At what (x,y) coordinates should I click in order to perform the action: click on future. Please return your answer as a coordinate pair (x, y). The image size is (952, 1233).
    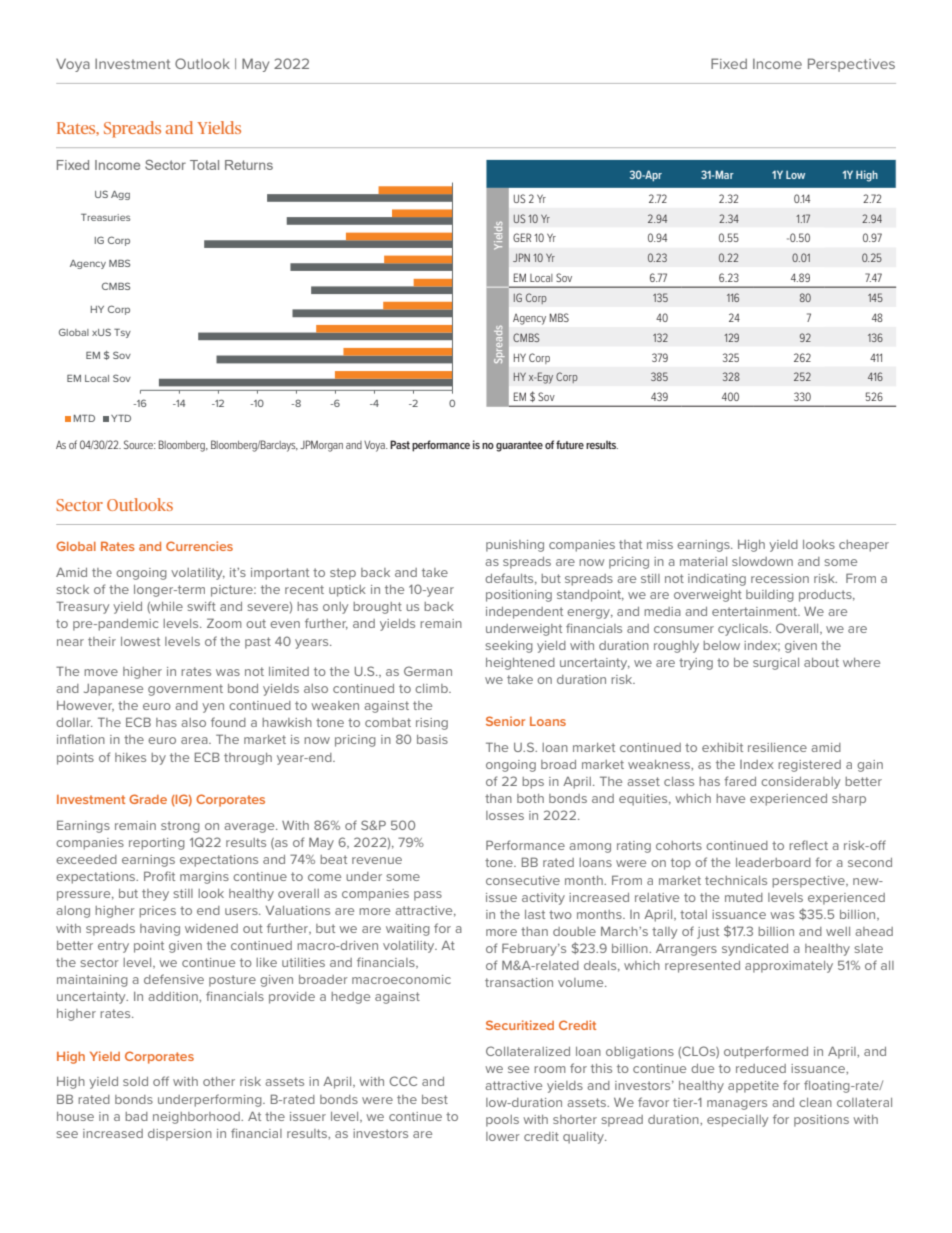
    Looking at the image, I should click on (570, 444).
